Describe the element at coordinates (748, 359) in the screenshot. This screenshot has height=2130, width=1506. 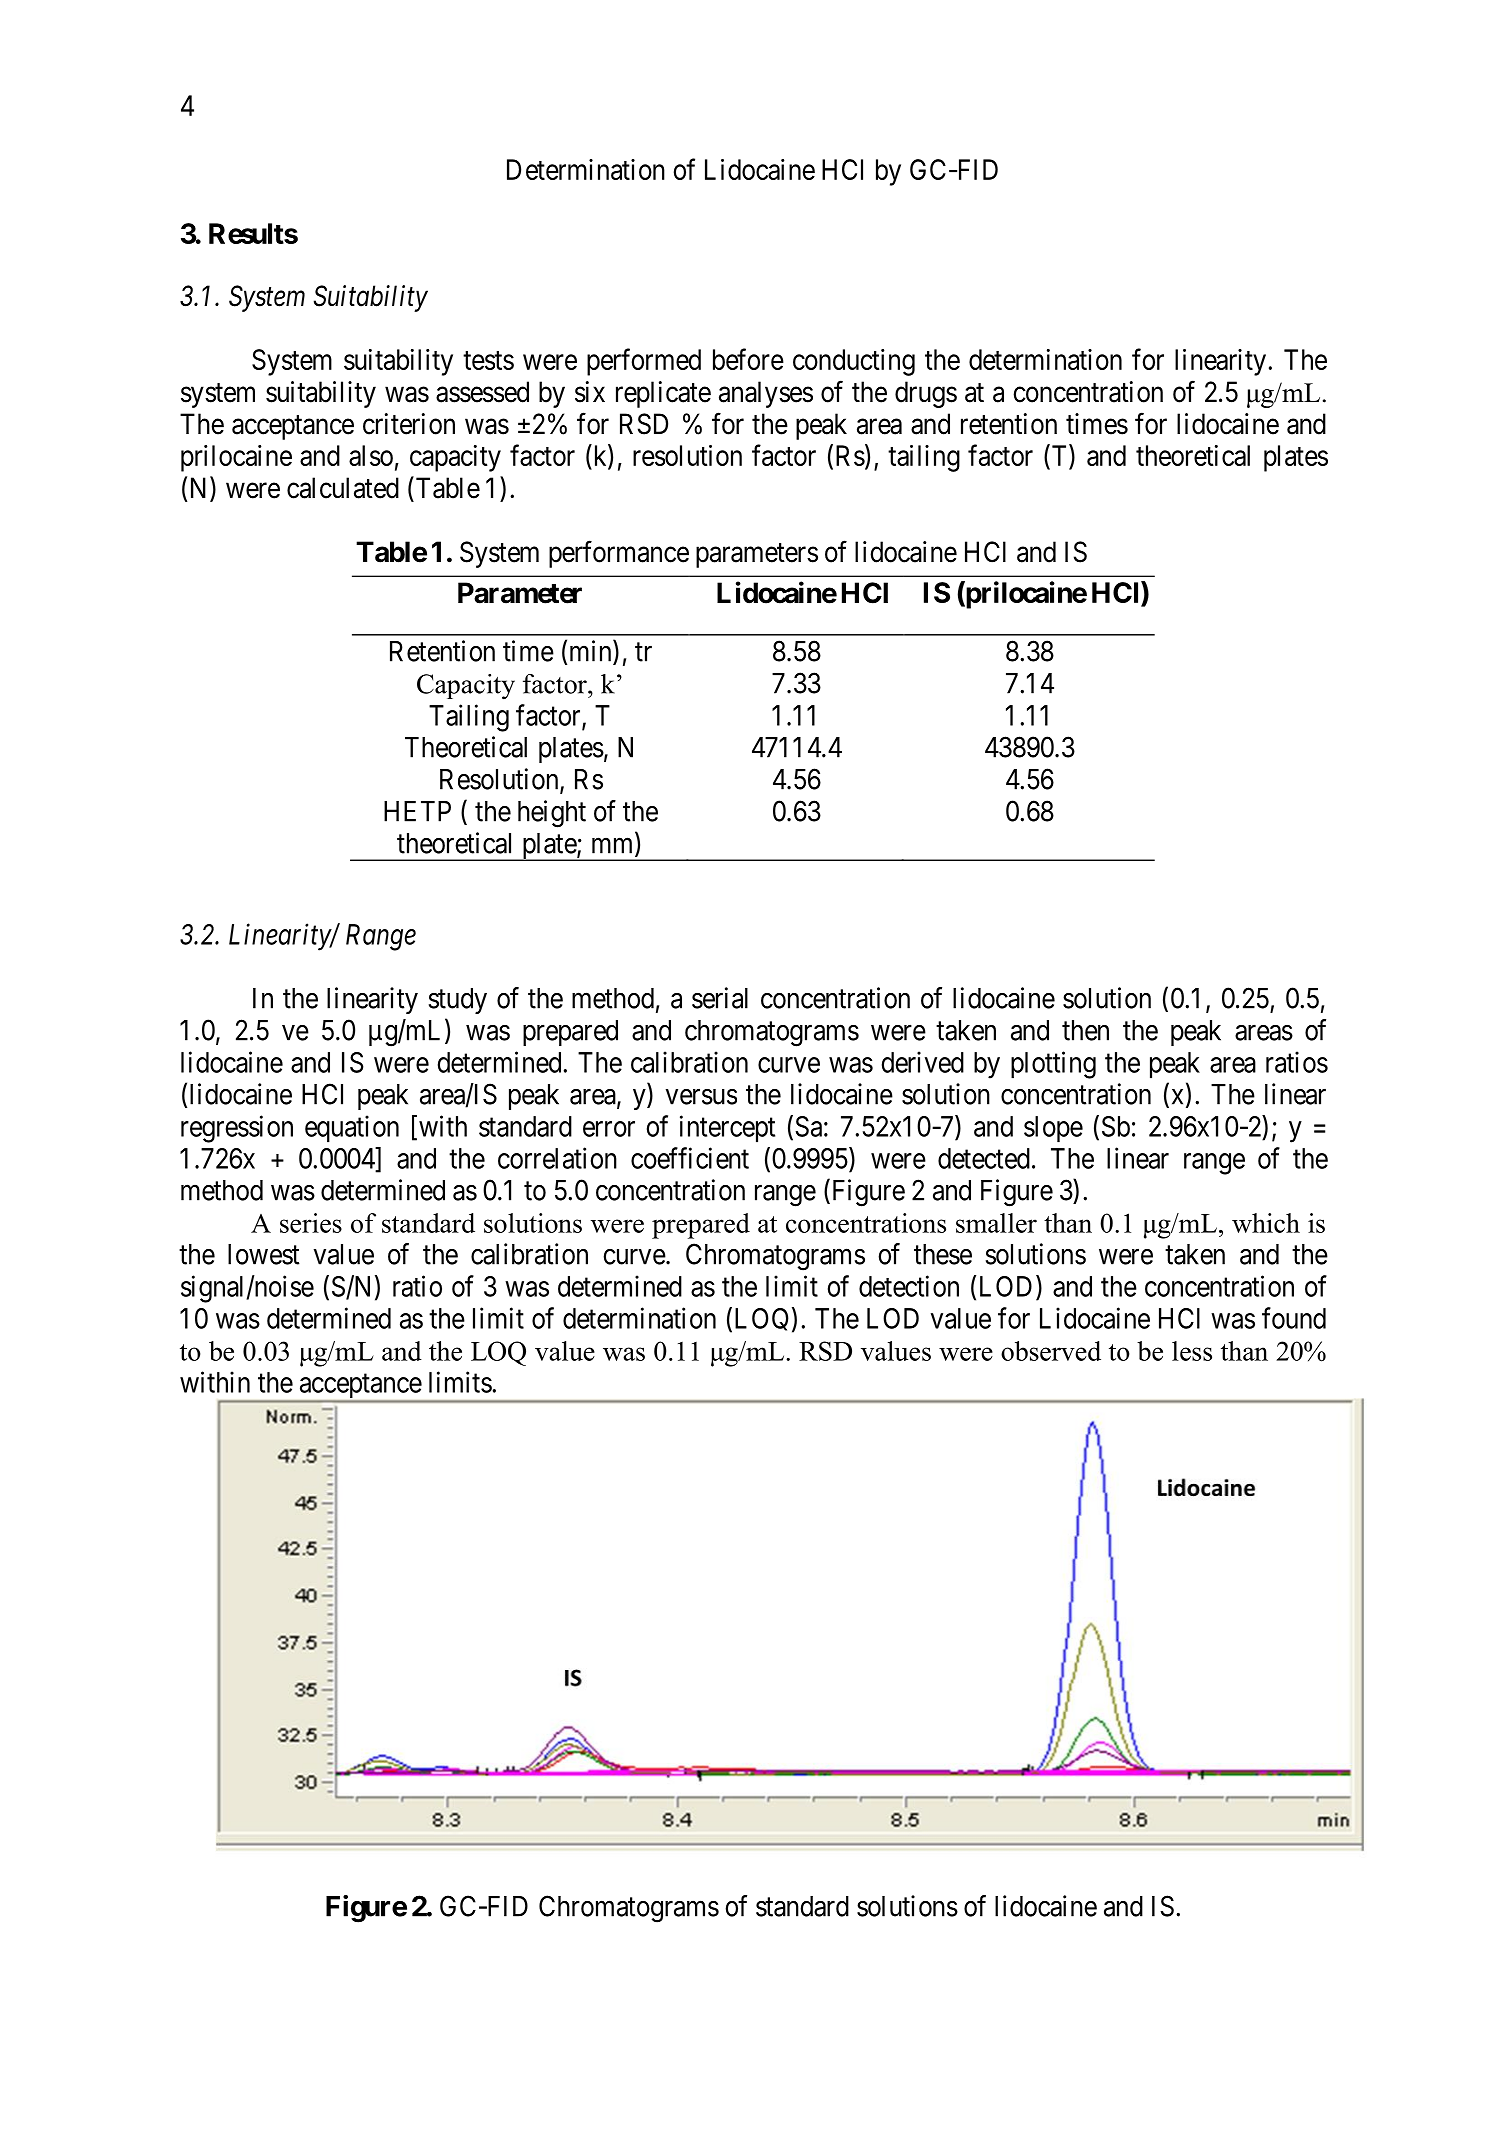
I see `before` at that location.
